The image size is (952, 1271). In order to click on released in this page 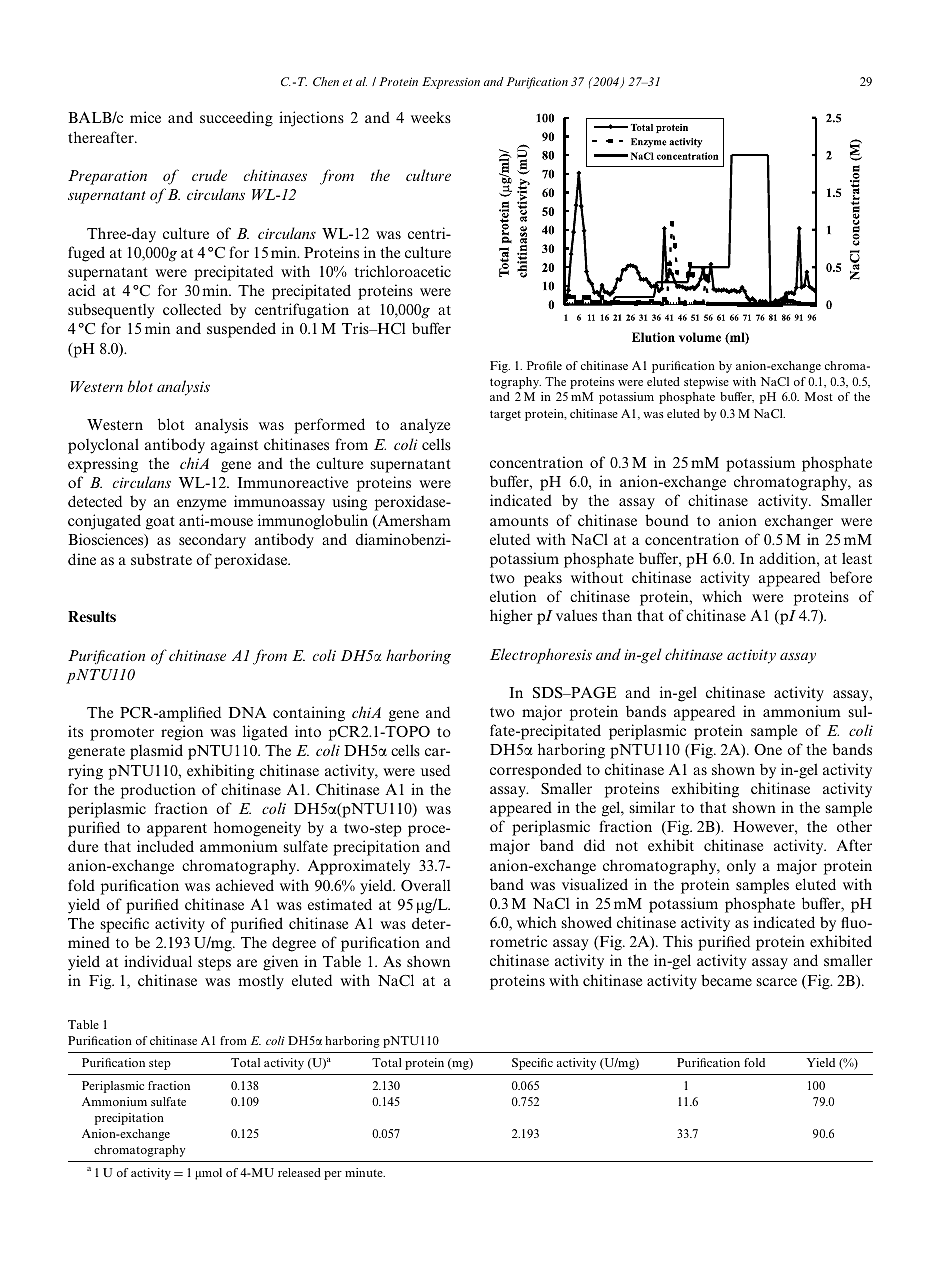, I will do `click(299, 1172)`.
